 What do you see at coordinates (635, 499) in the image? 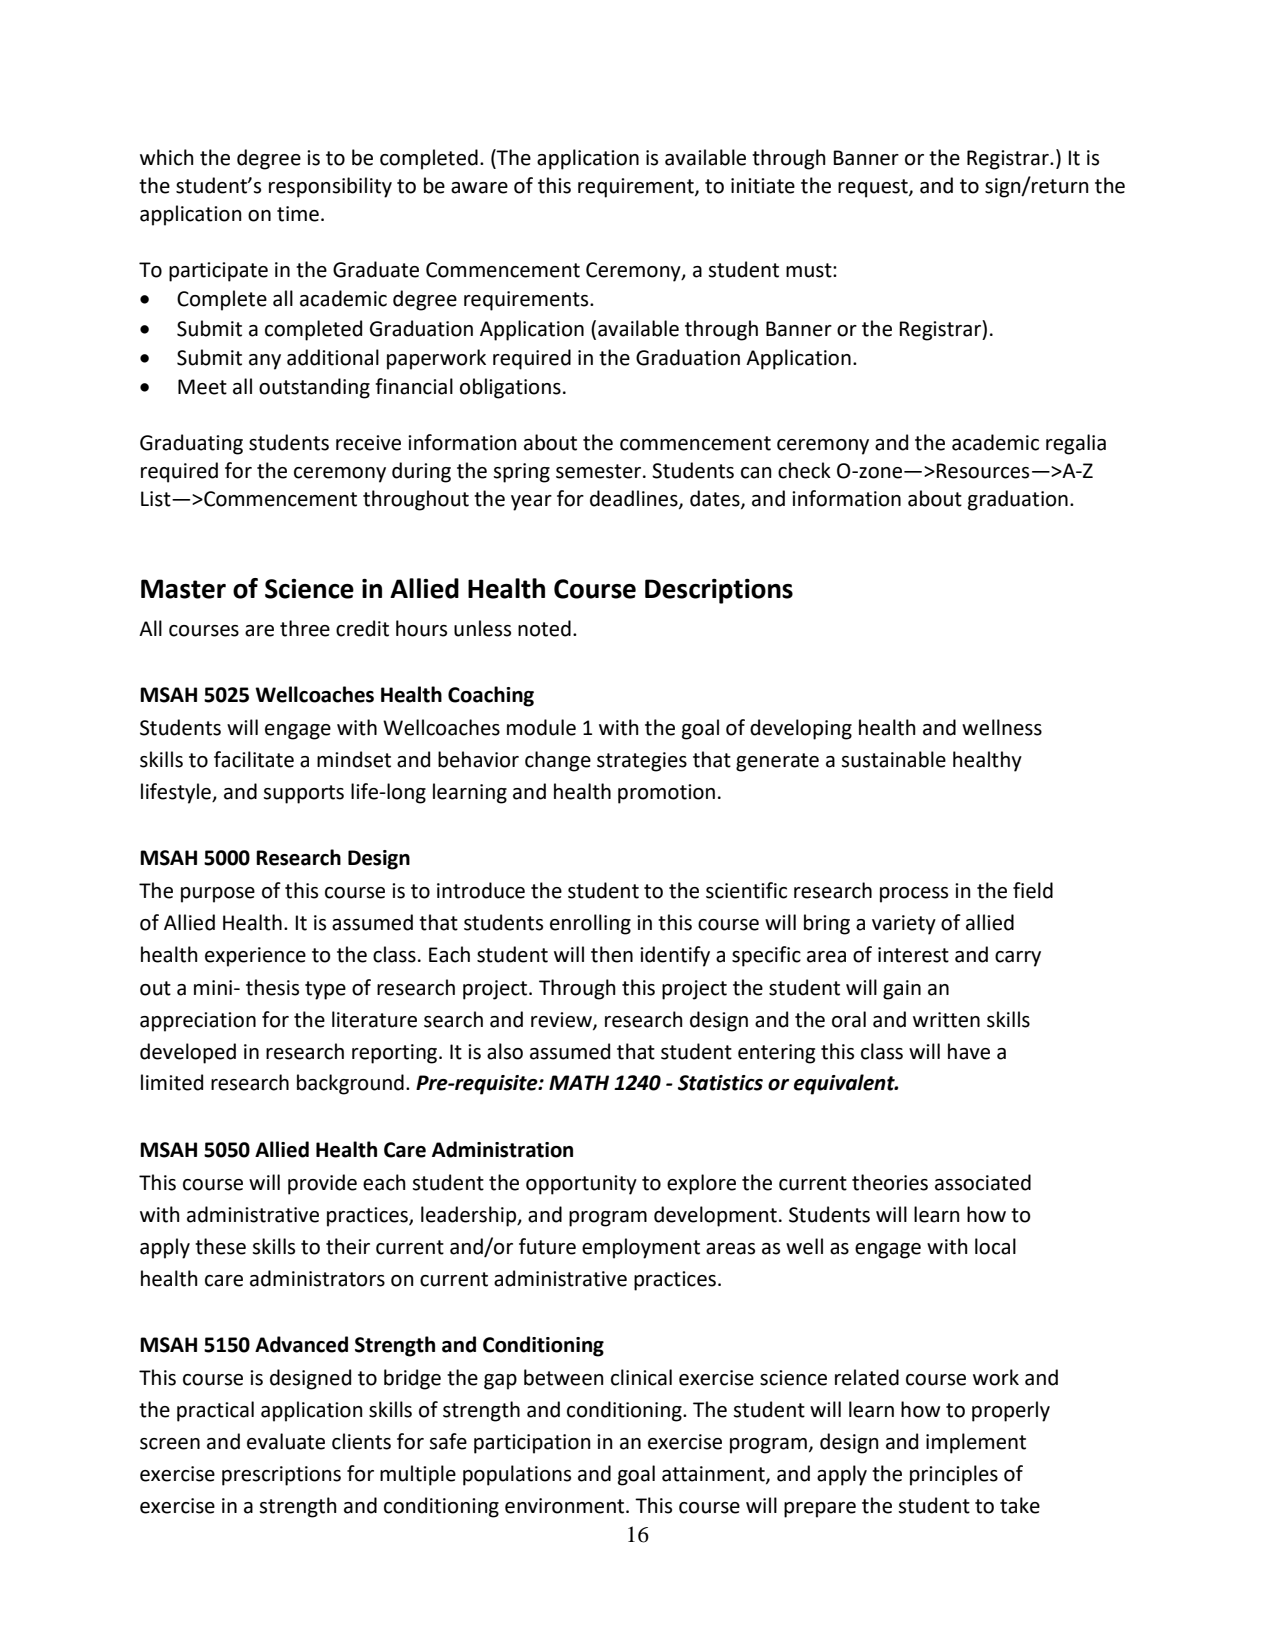
I see `deadlines` at bounding box center [635, 499].
